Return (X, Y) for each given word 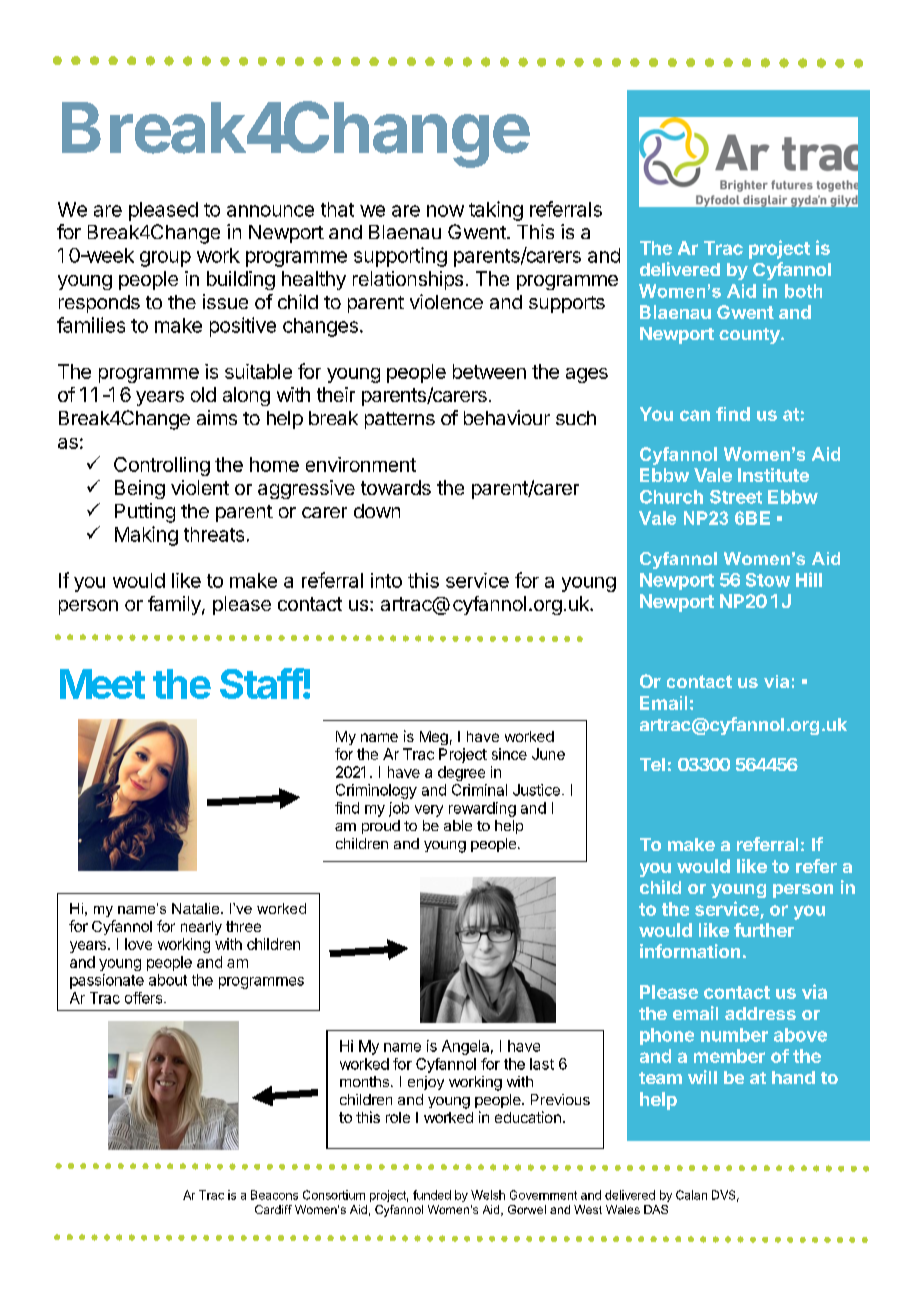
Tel (652, 764)
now (445, 211)
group (165, 259)
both (803, 291)
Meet (102, 684)
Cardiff (273, 1209)
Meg (434, 738)
